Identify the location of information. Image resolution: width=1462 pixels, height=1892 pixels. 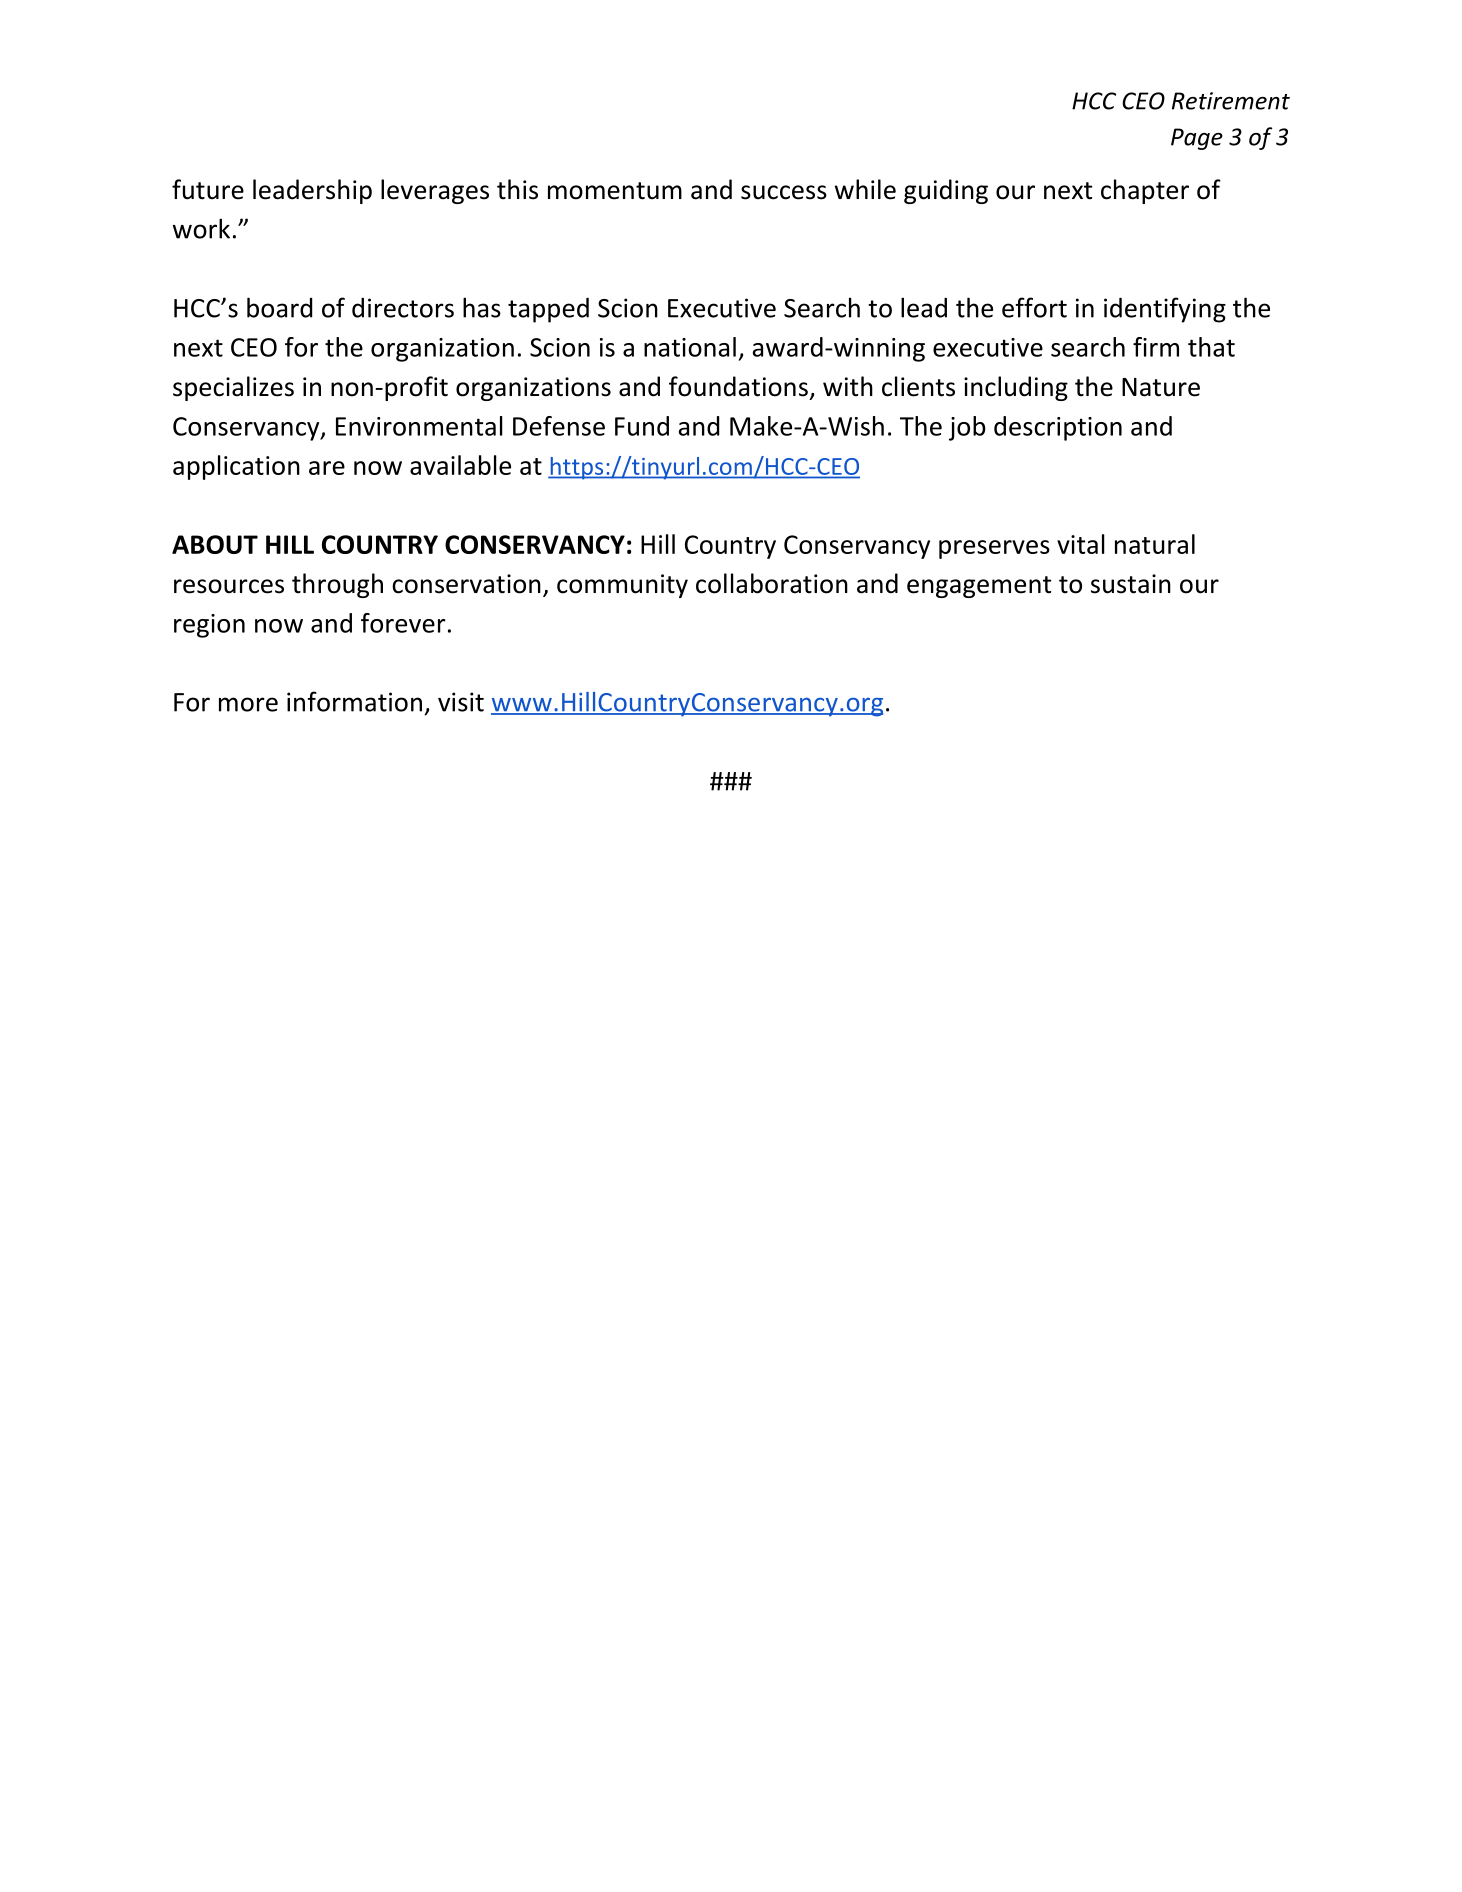
(354, 701).
